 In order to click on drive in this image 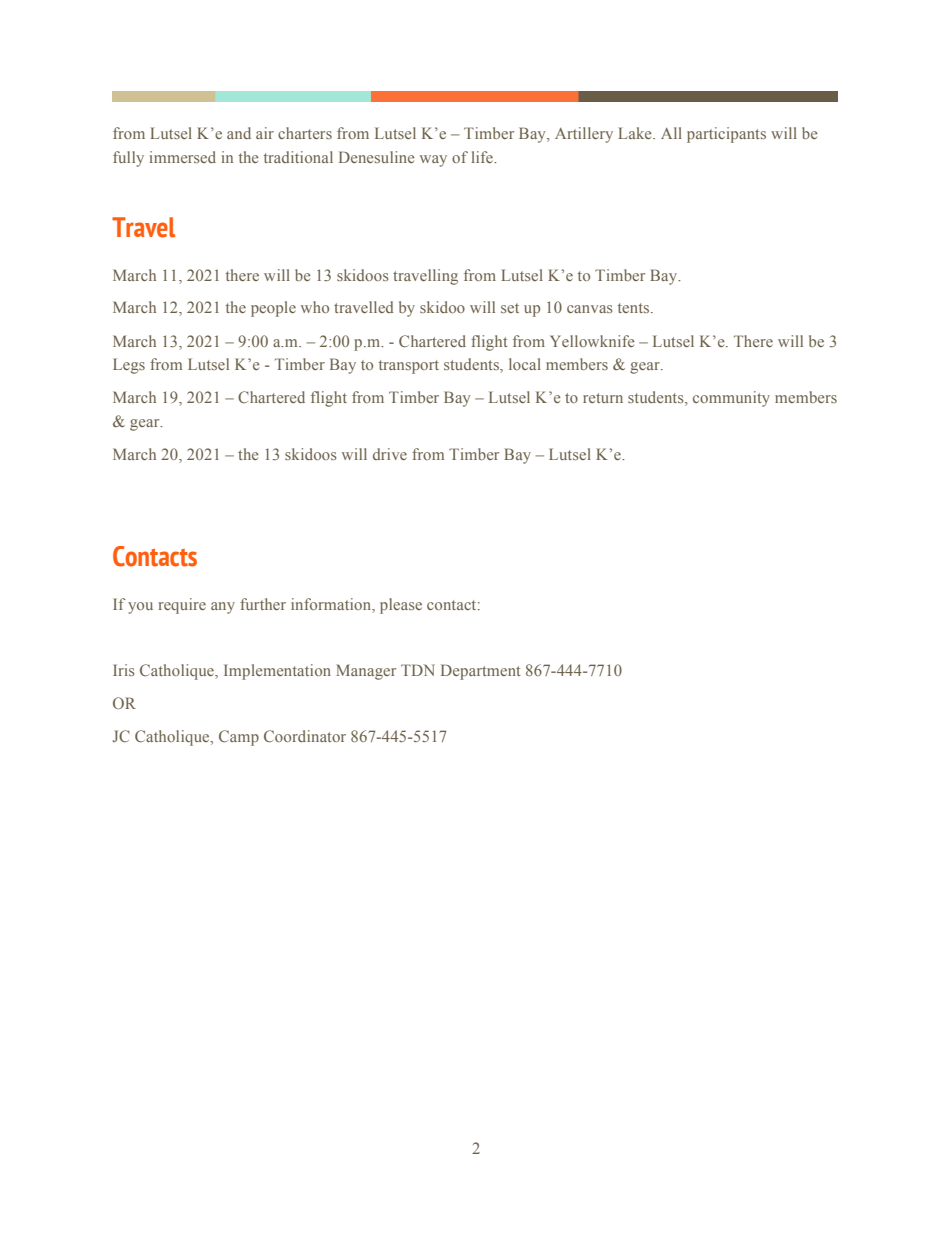, I will do `click(390, 454)`.
